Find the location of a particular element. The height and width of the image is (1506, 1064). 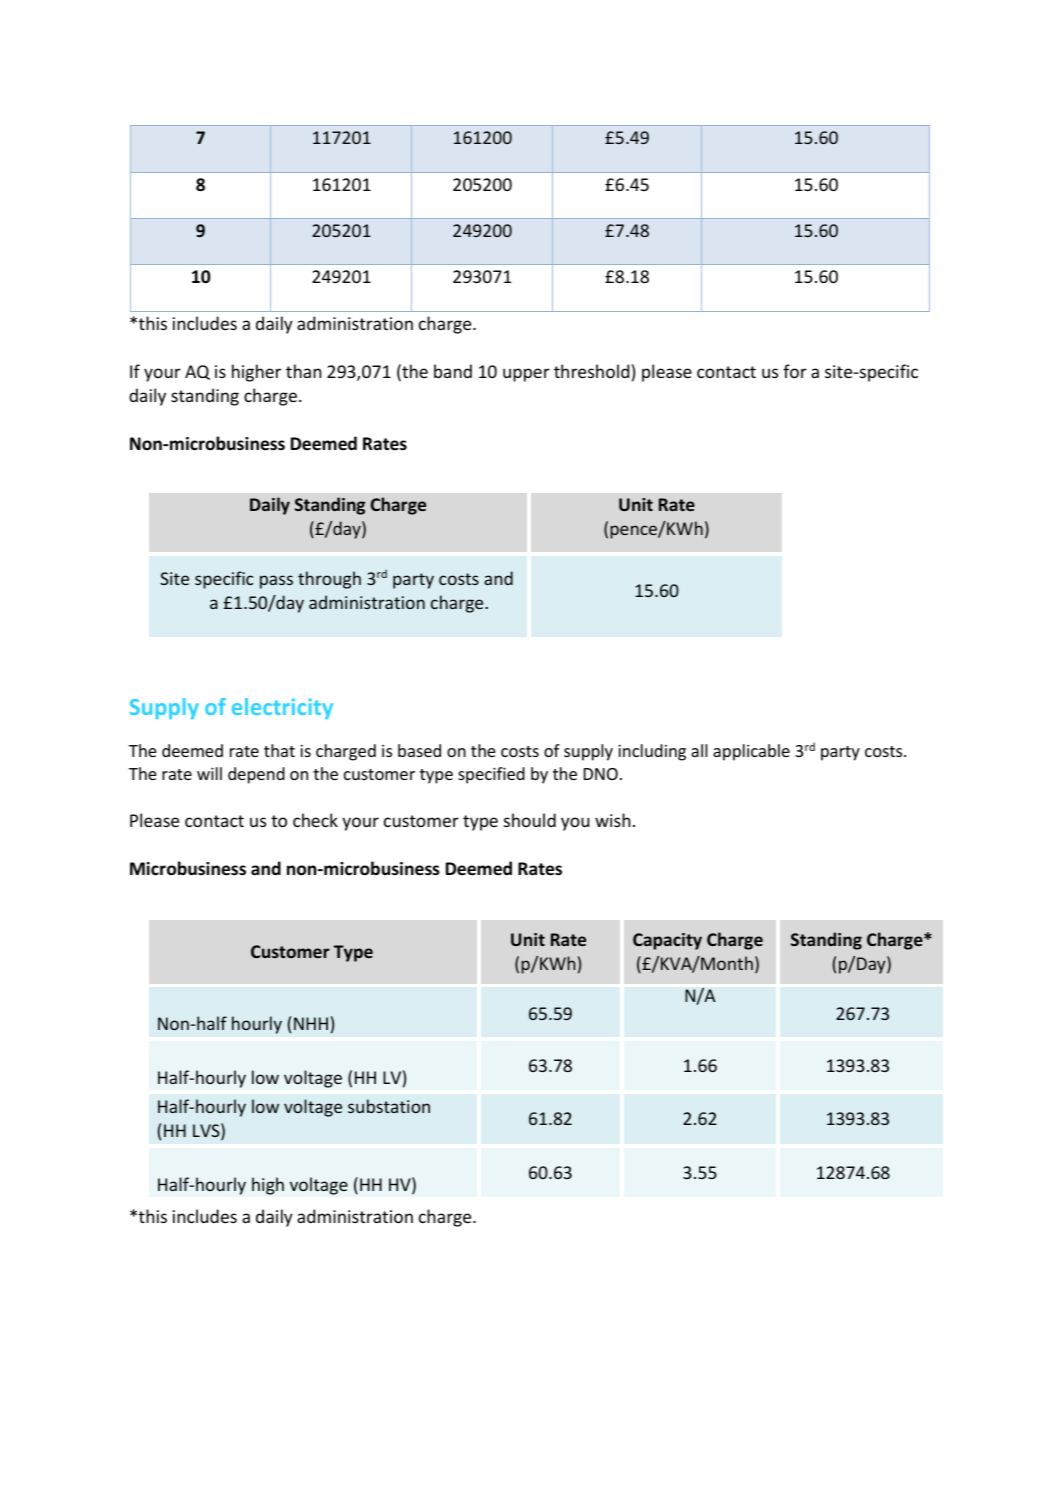

than is located at coordinates (304, 371).
